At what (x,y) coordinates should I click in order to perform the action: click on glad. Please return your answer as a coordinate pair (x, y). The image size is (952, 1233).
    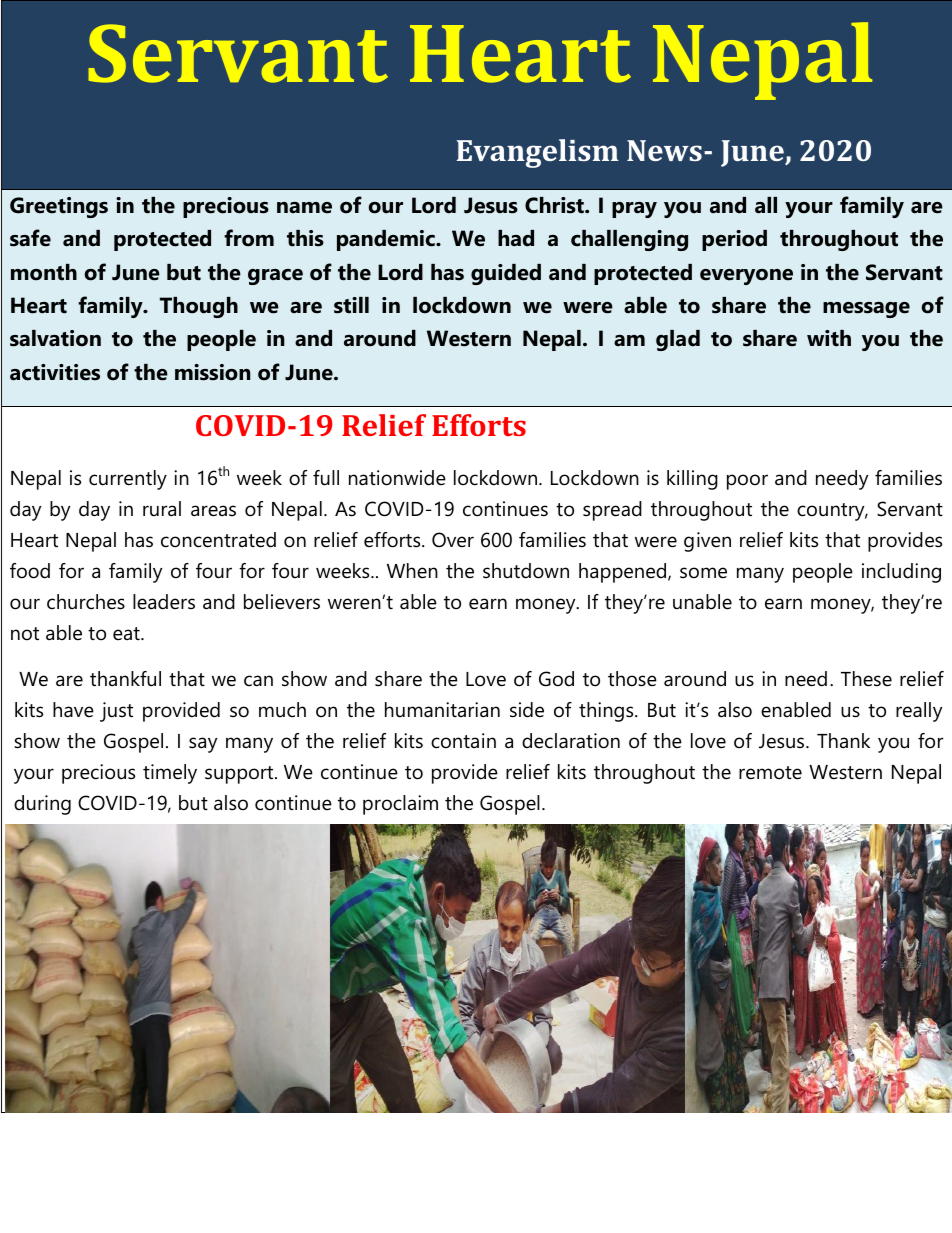
    Looking at the image, I should click on (678, 340).
